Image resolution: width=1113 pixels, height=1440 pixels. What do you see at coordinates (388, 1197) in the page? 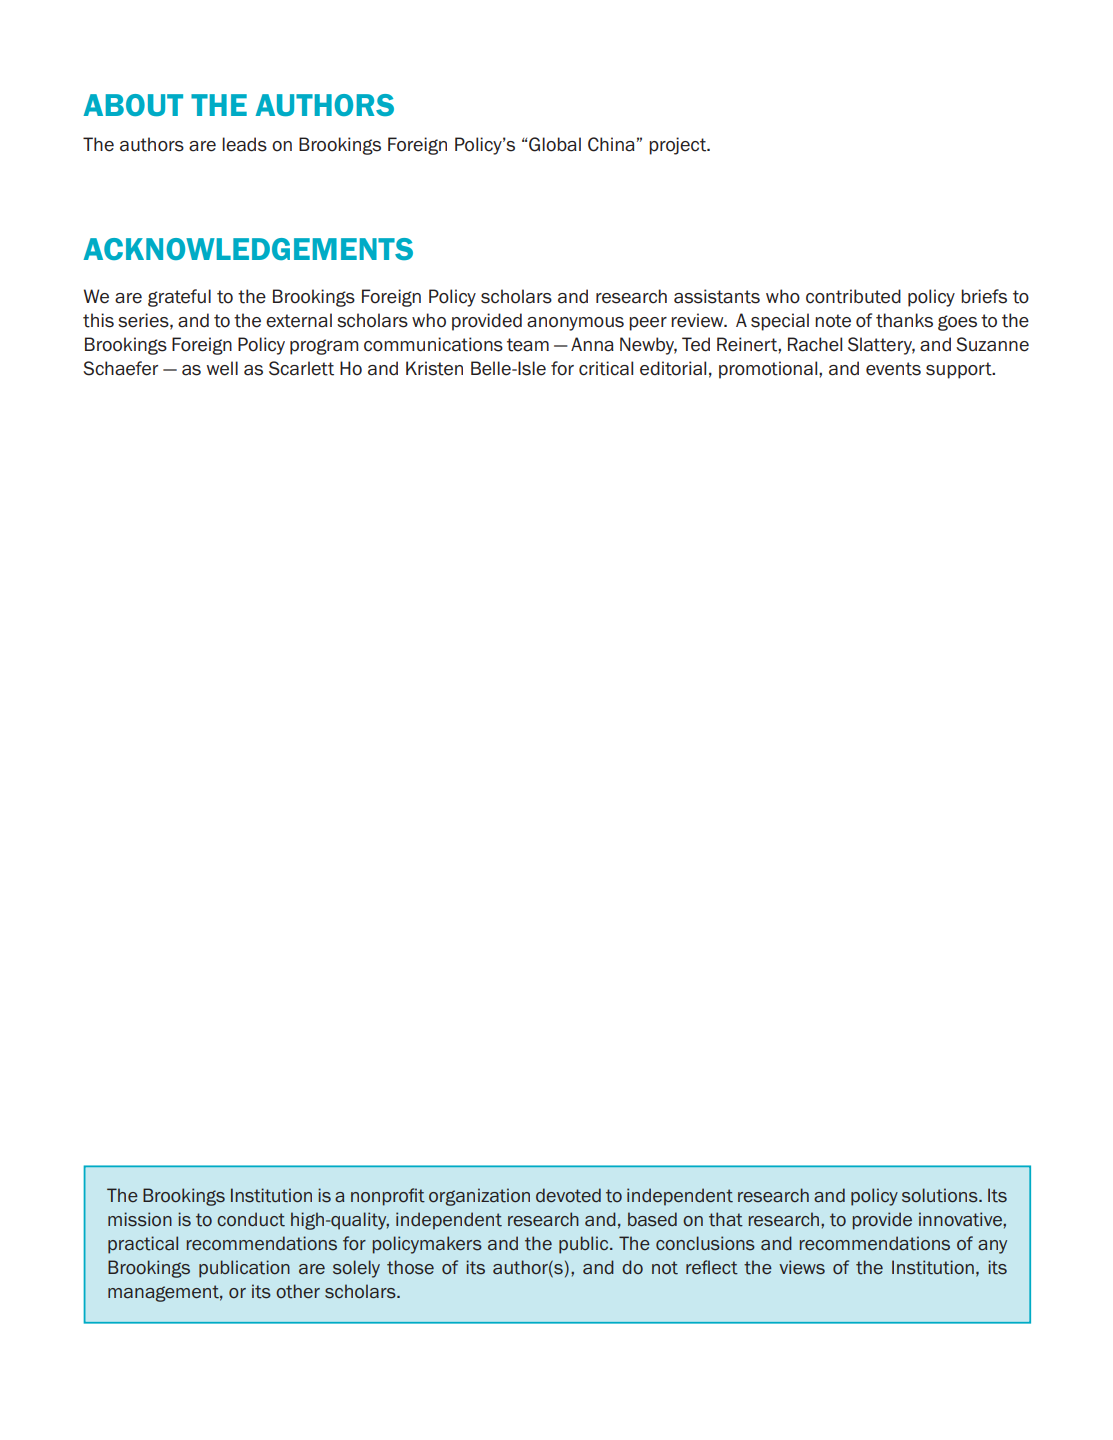
I see `nonprofit` at bounding box center [388, 1197].
